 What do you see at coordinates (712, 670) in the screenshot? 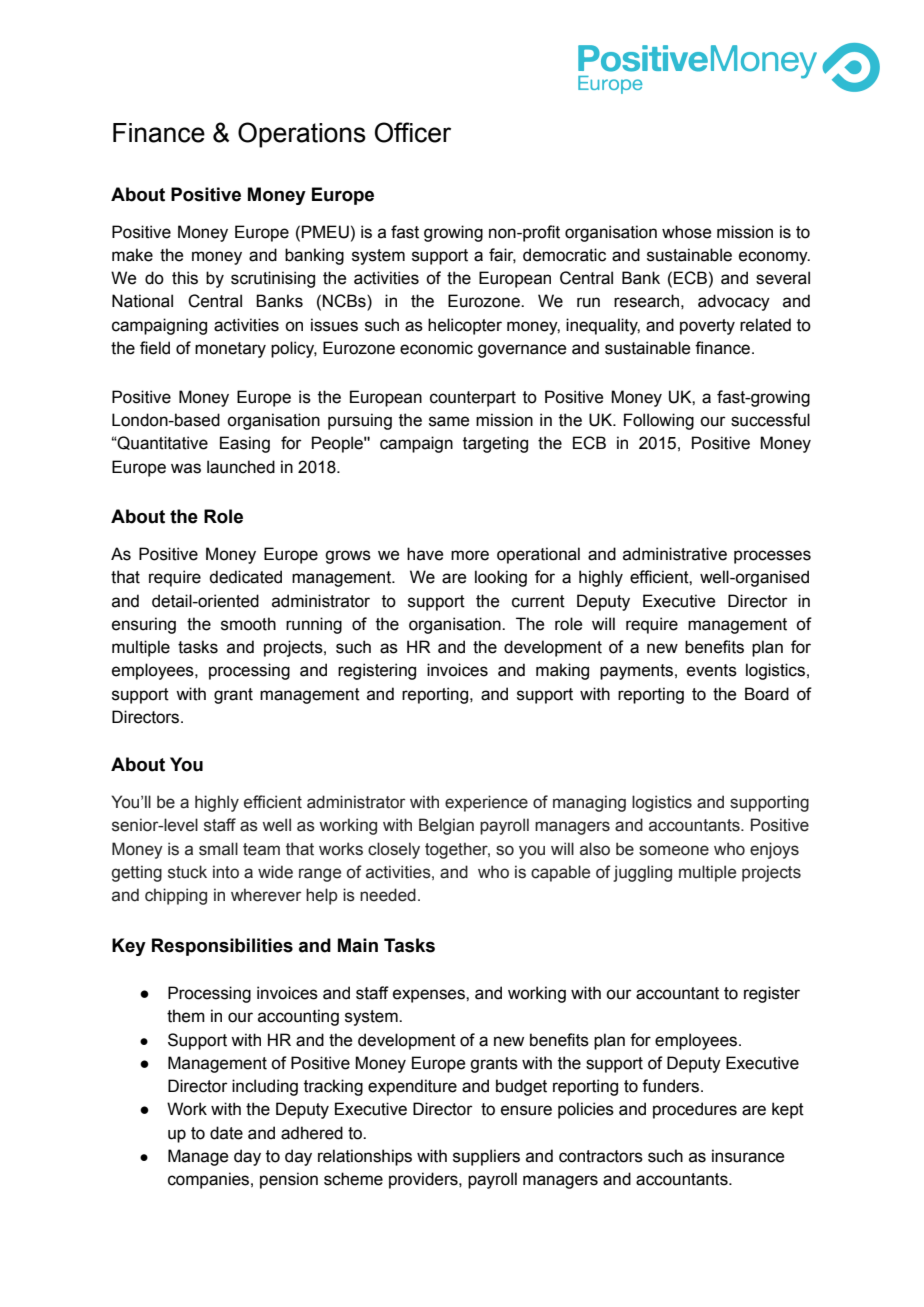
I see `events` at bounding box center [712, 670].
